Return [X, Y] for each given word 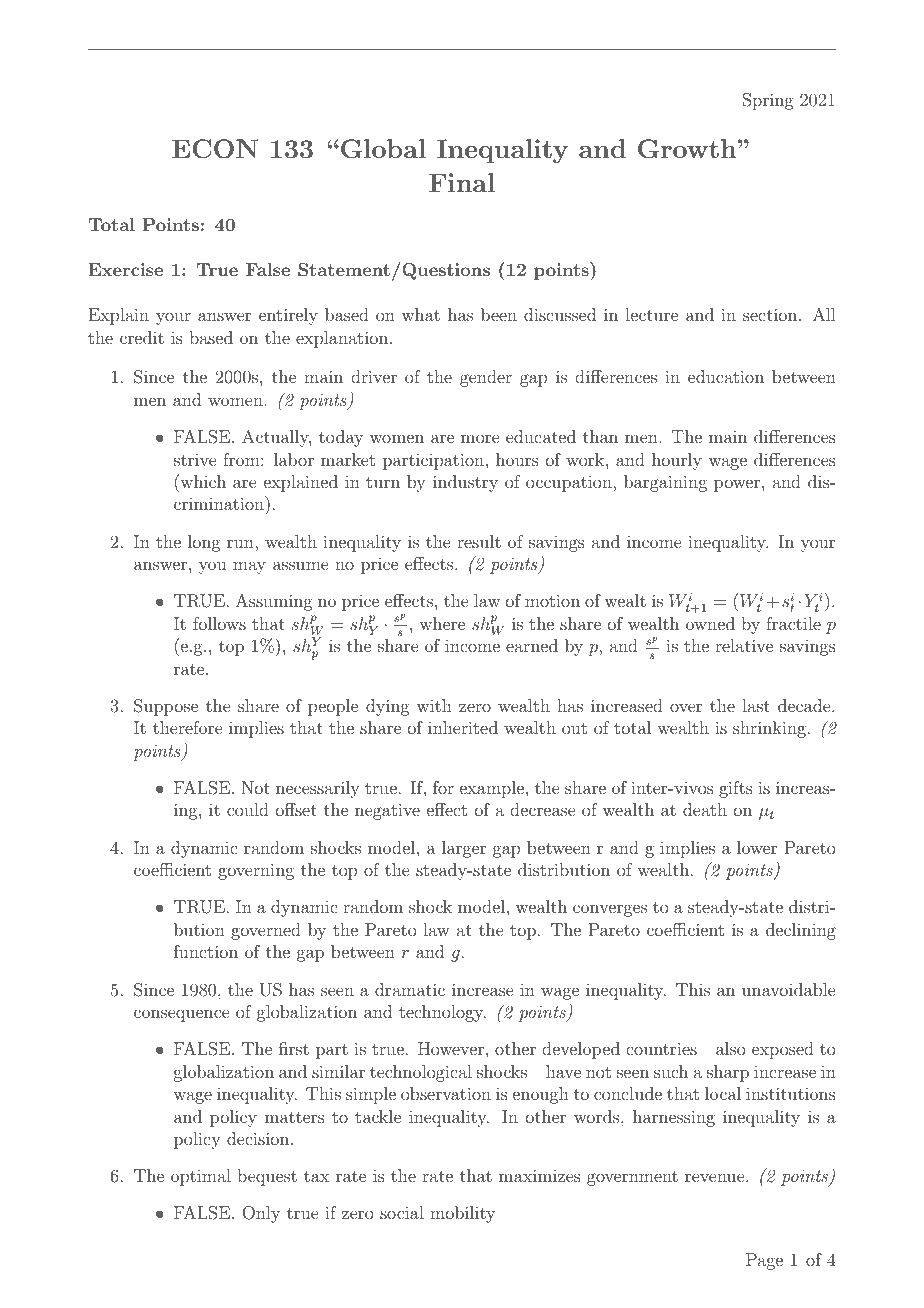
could [248, 809]
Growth [687, 149]
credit [142, 337]
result [479, 541]
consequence [181, 1015]
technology [442, 1013]
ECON [215, 149]
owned [710, 623]
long [204, 543]
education [726, 376]
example [492, 789]
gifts [736, 789]
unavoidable [788, 989]
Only [261, 1214]
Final [462, 182]
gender [486, 378]
